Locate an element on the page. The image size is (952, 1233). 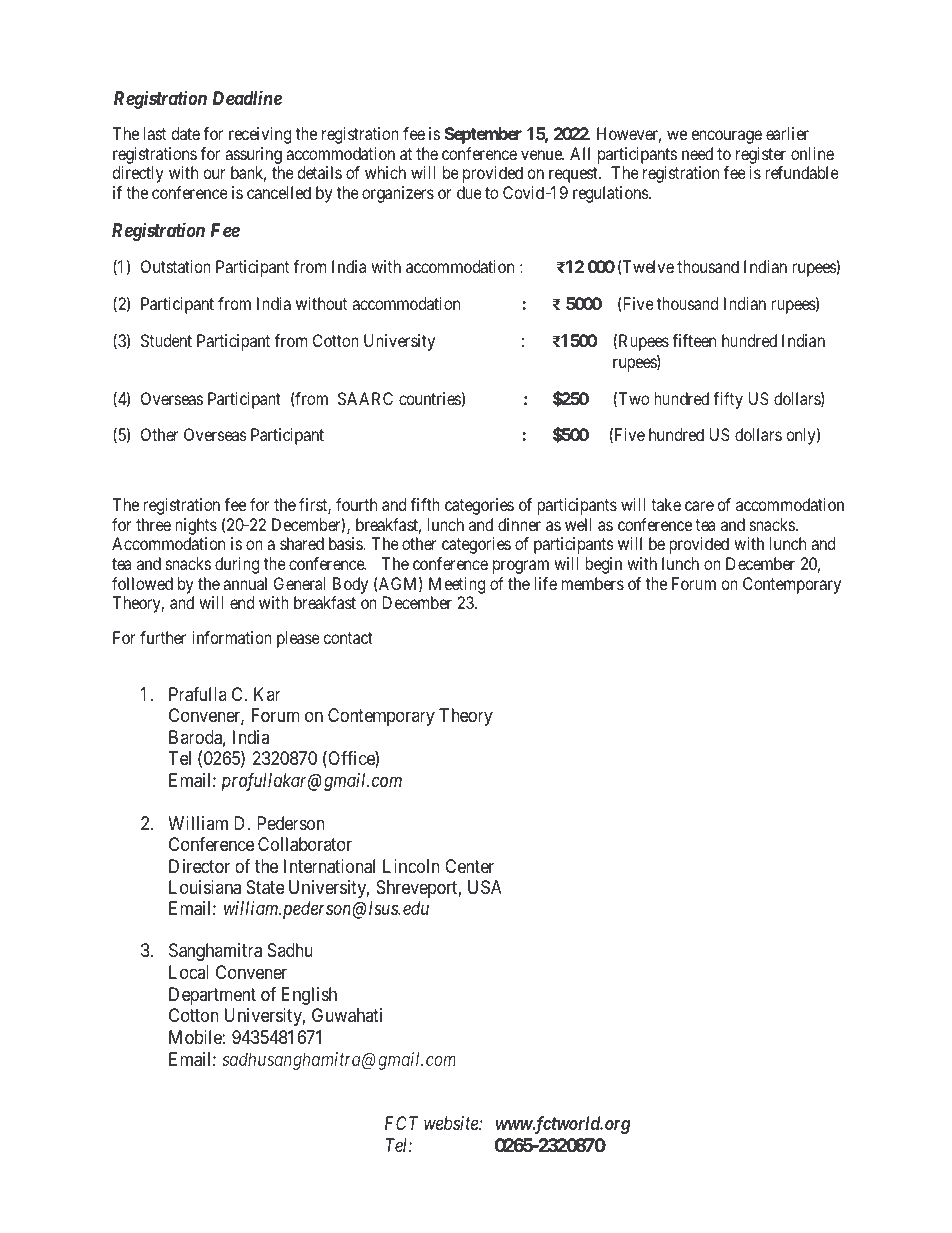
Department is located at coordinates (212, 996).
